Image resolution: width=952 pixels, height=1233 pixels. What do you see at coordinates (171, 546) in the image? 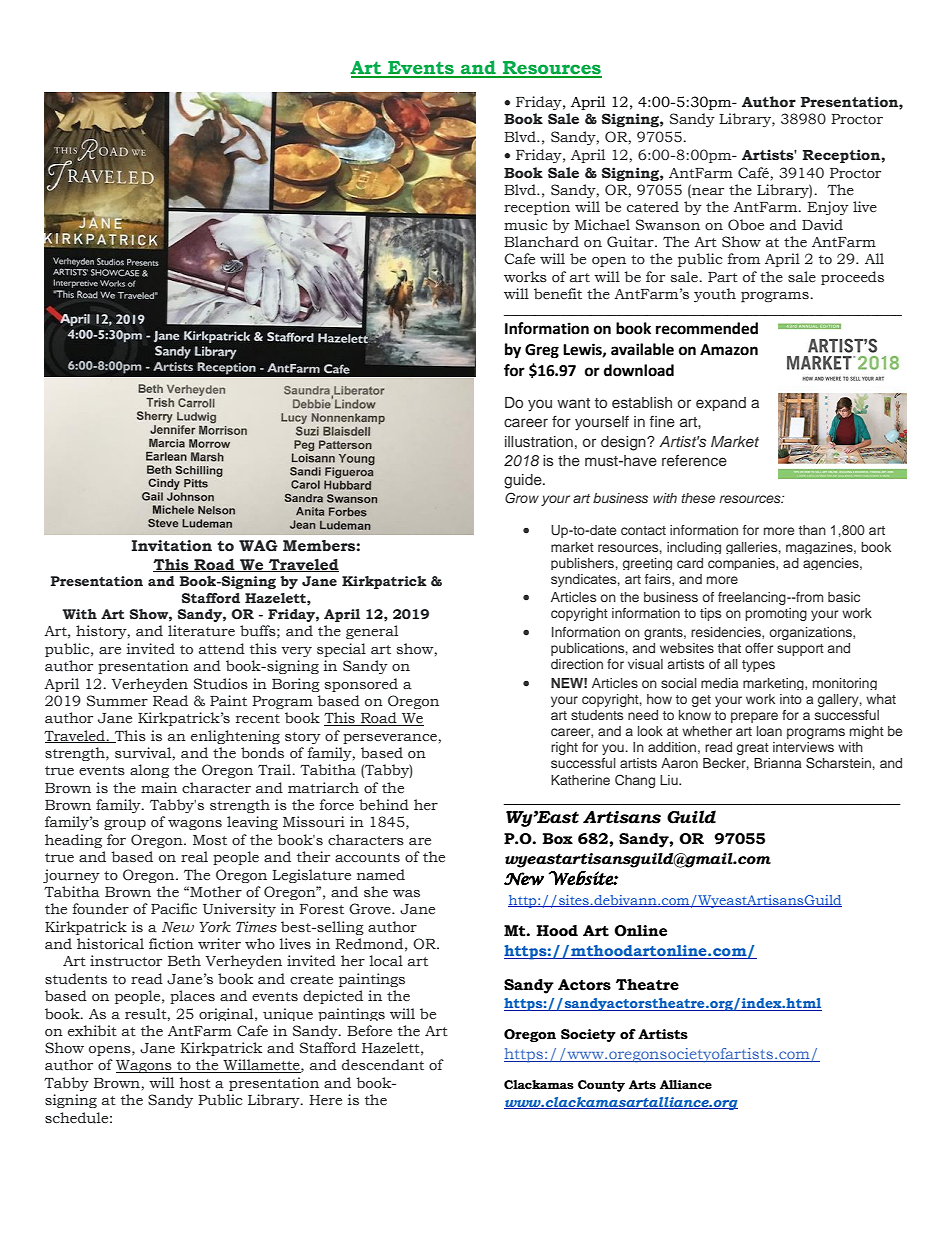
I see `Invitation` at bounding box center [171, 546].
